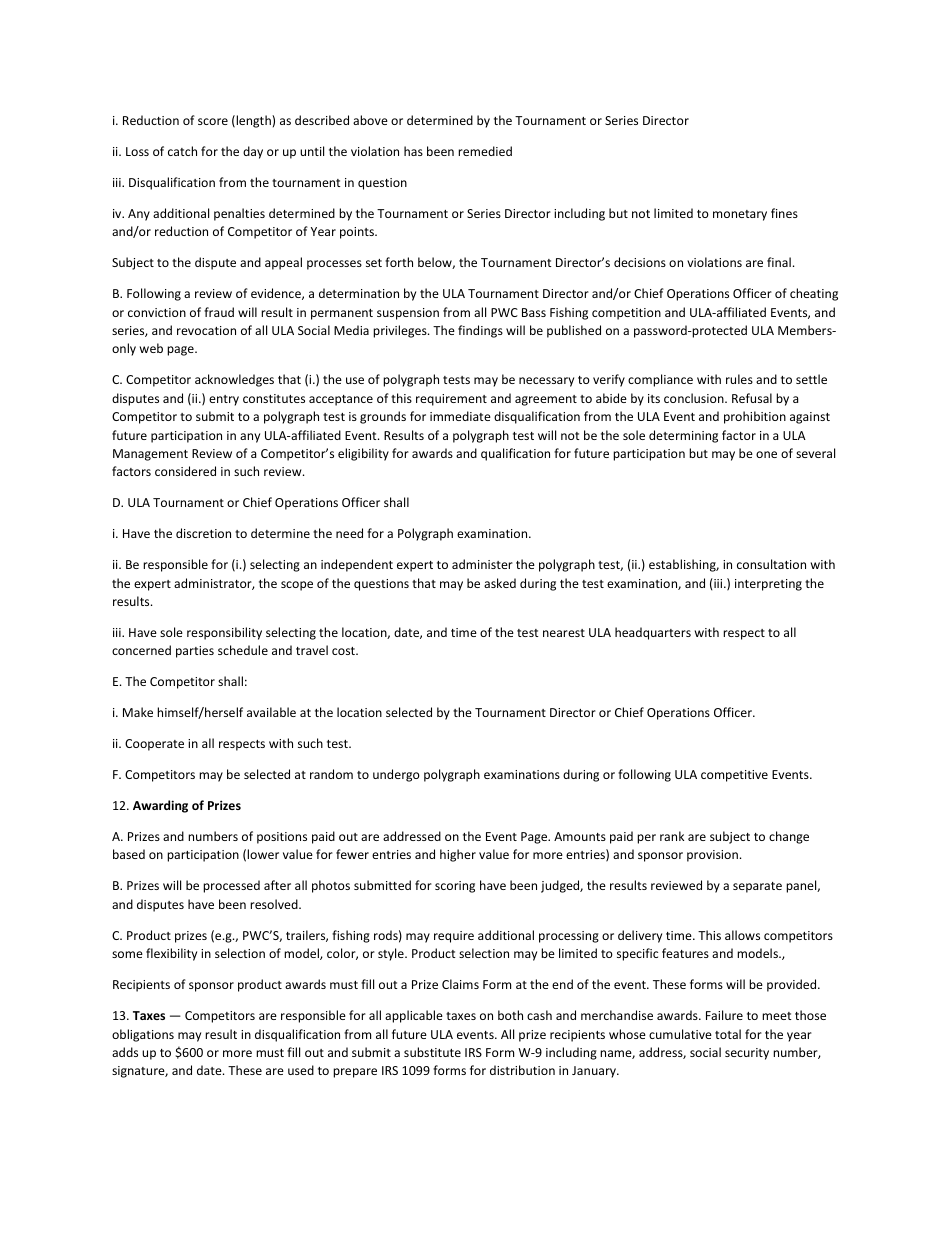  Describe the element at coordinates (712, 856) in the image. I see `provision` at that location.
